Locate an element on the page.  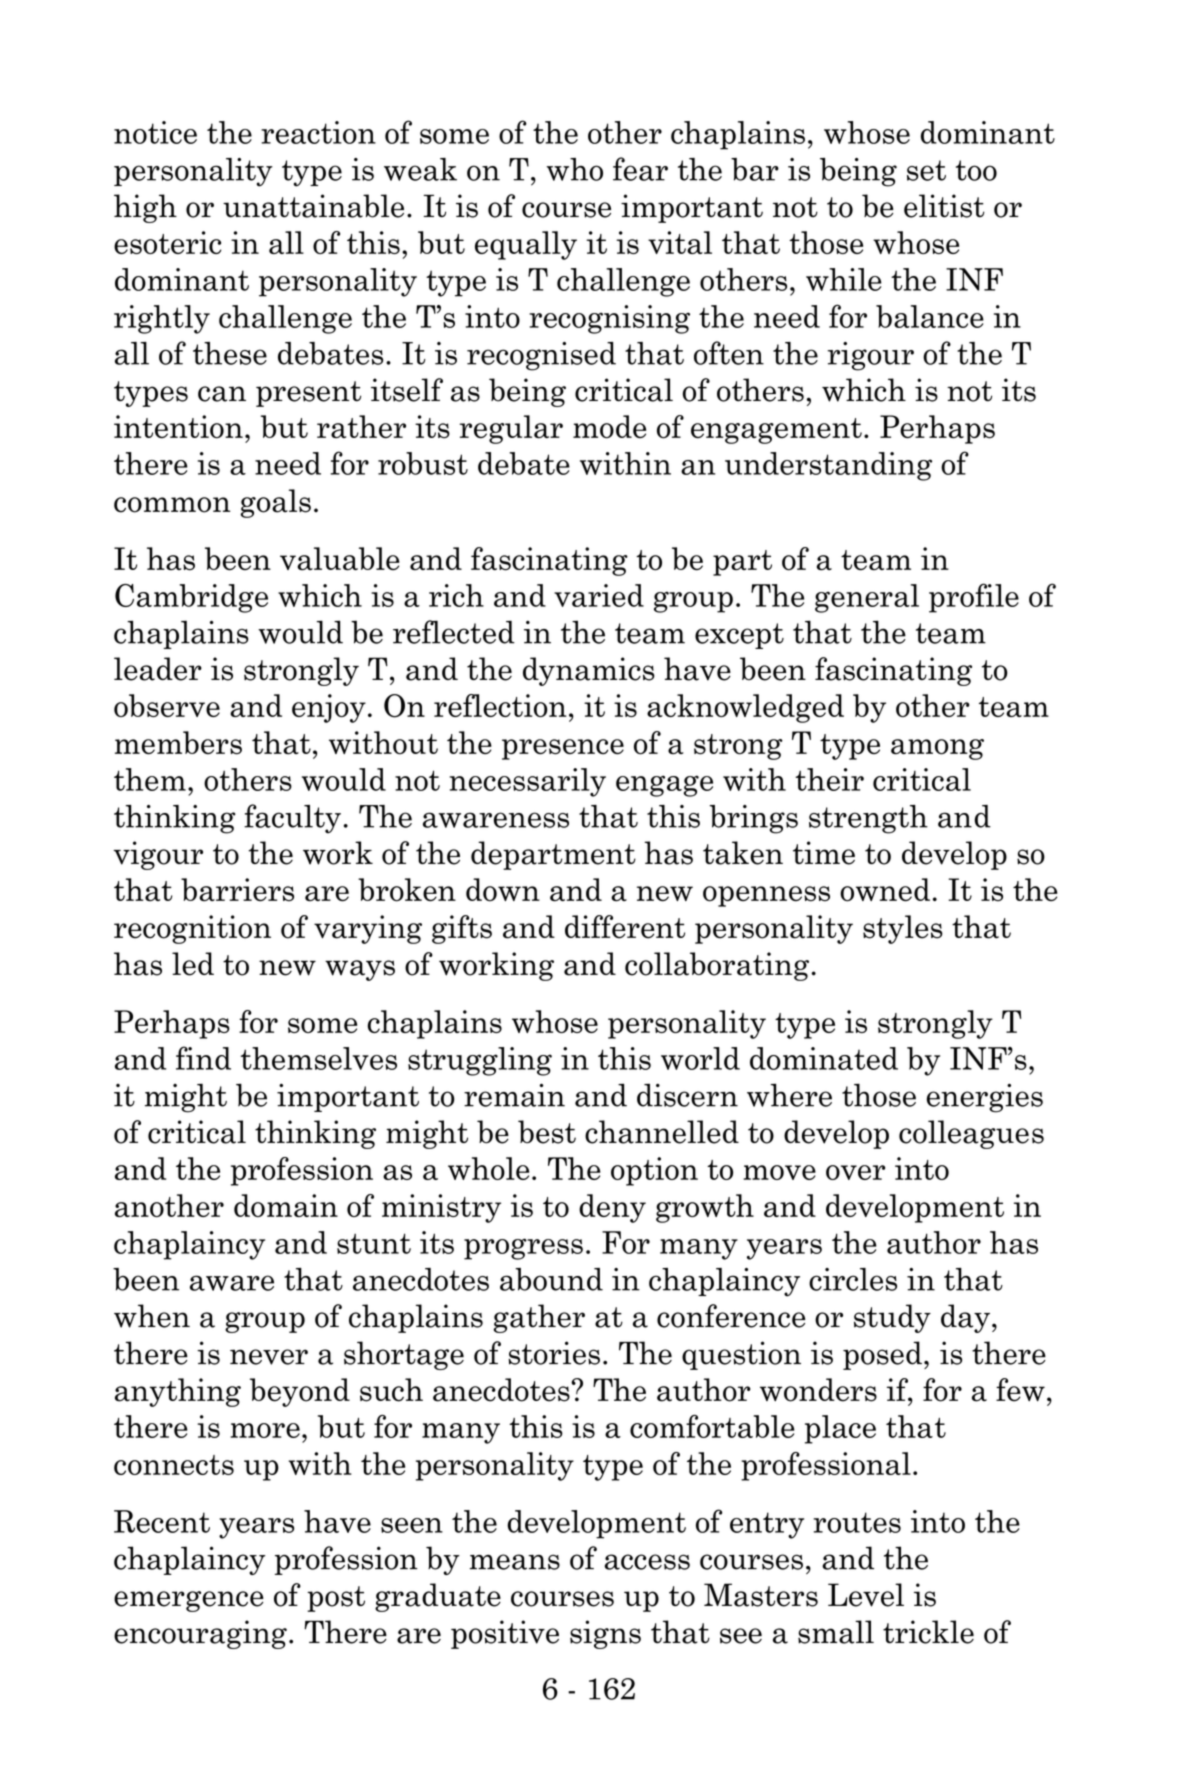
unattainable is located at coordinates (313, 206).
